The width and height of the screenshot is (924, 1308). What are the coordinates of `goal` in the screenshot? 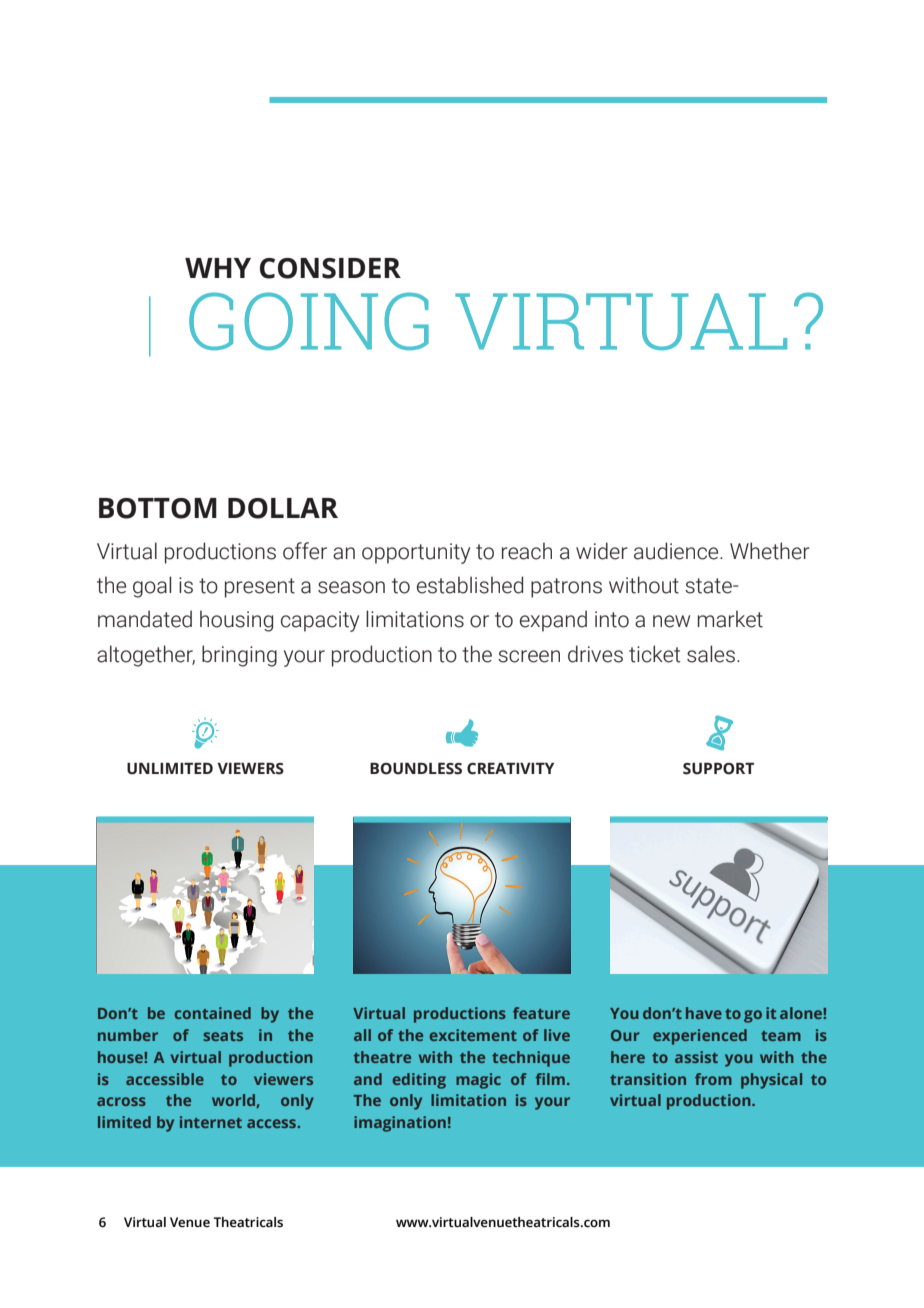 It's located at (152, 587).
